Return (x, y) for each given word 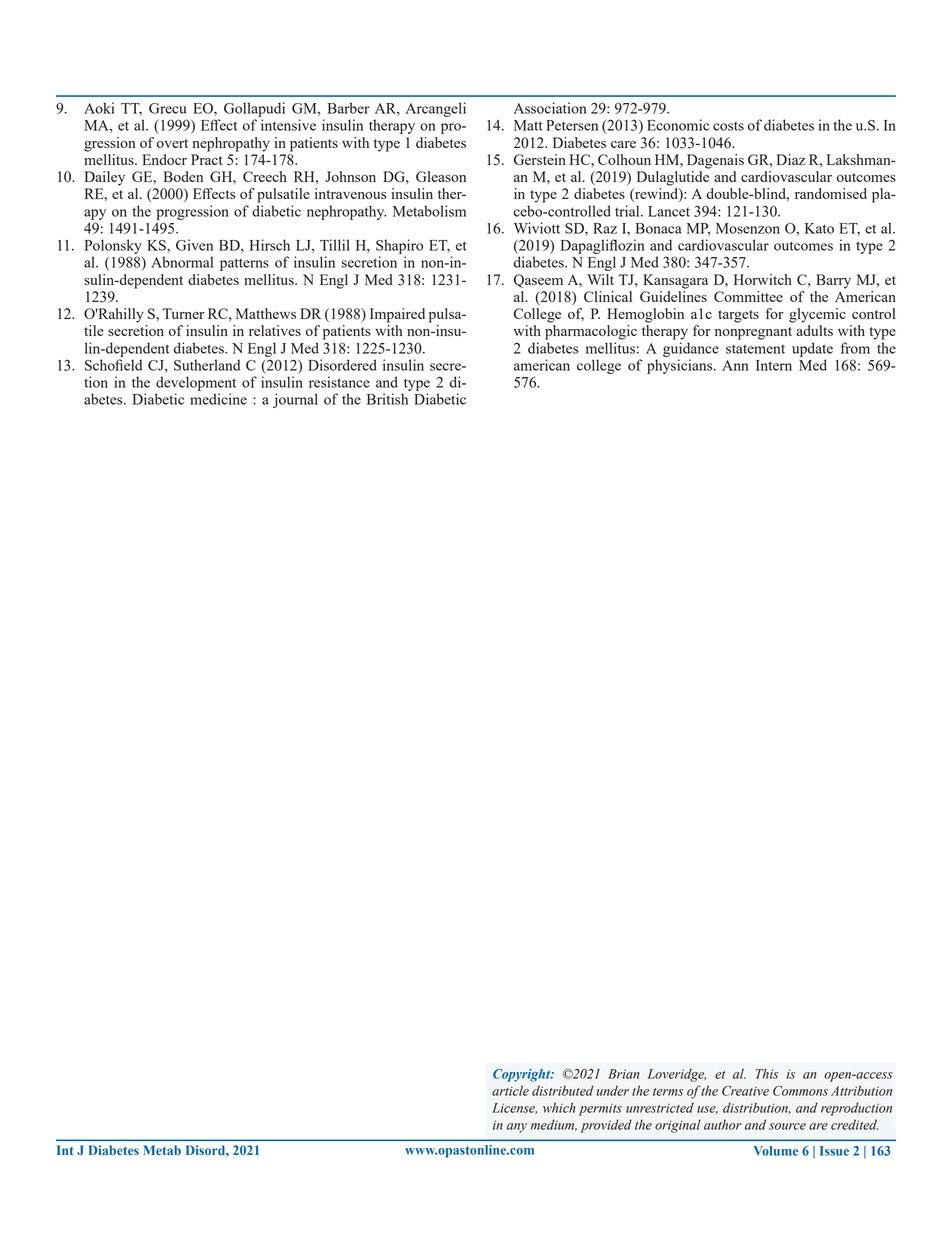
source (787, 1126)
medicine (218, 399)
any (517, 1128)
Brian (624, 1074)
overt (172, 143)
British (387, 399)
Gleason (441, 176)
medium (554, 1125)
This (767, 1073)
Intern (774, 365)
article (510, 1090)
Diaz (791, 159)
